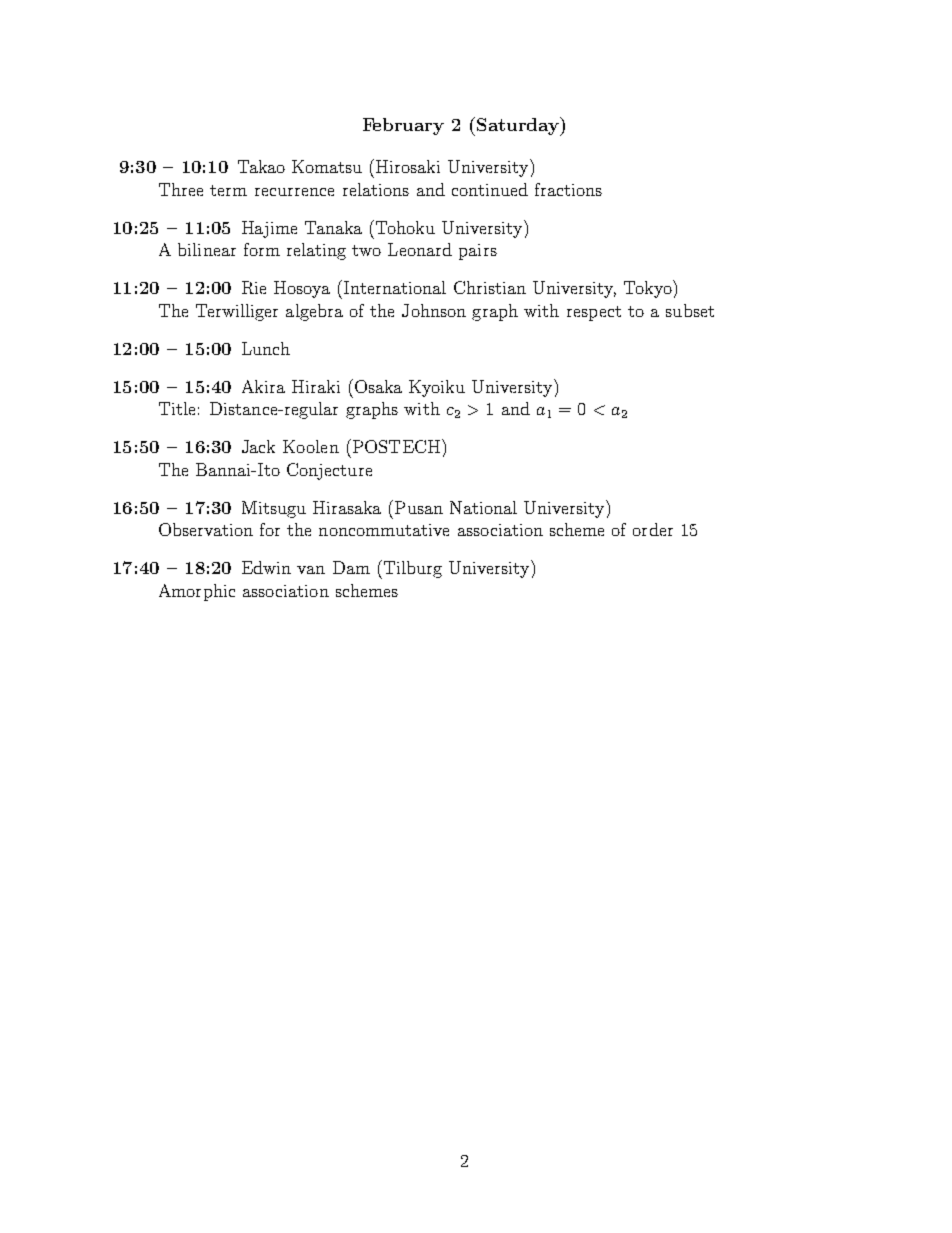  What do you see at coordinates (653, 529) in the screenshot?
I see `order` at bounding box center [653, 529].
